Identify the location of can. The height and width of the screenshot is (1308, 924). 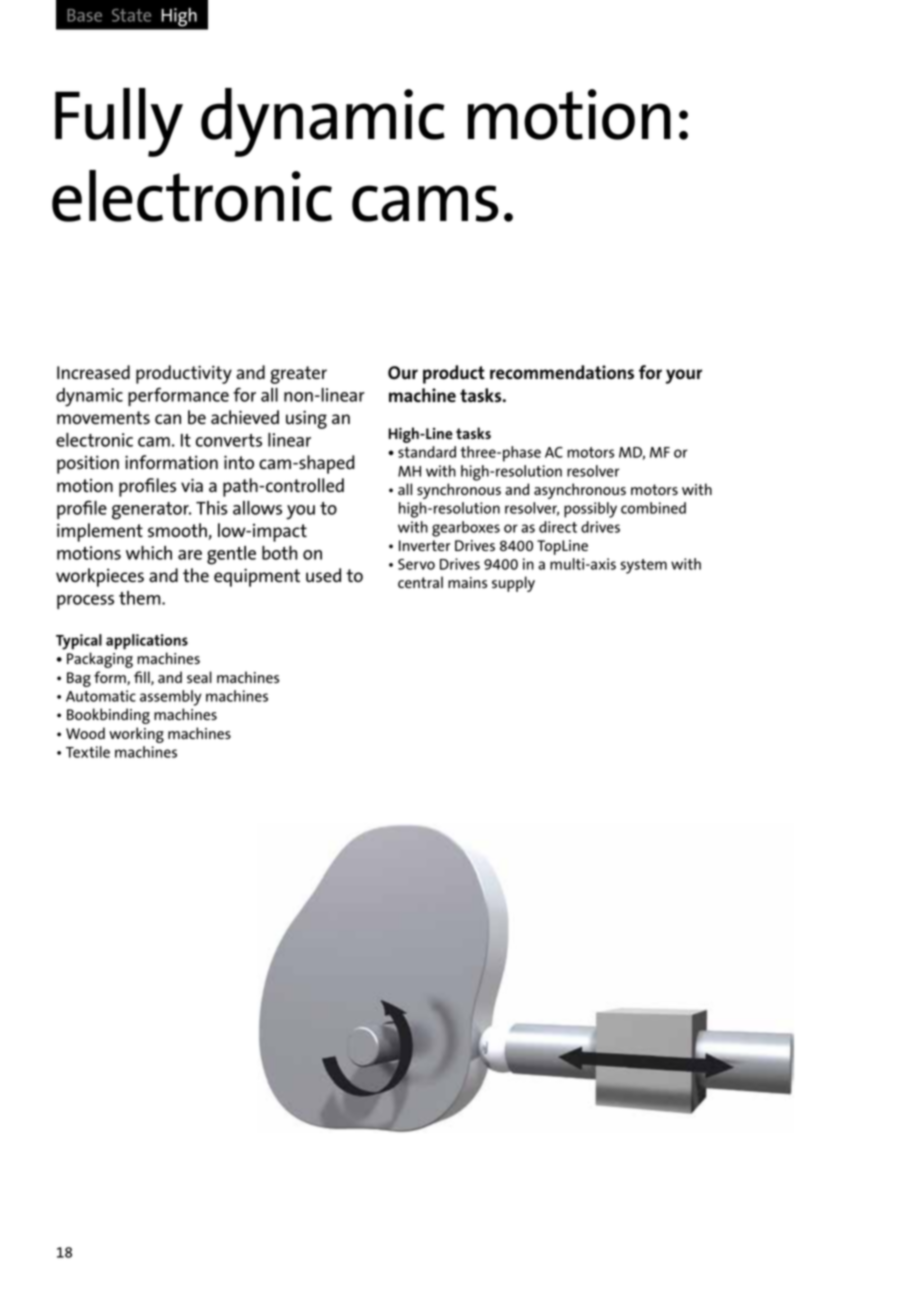
(168, 419).
